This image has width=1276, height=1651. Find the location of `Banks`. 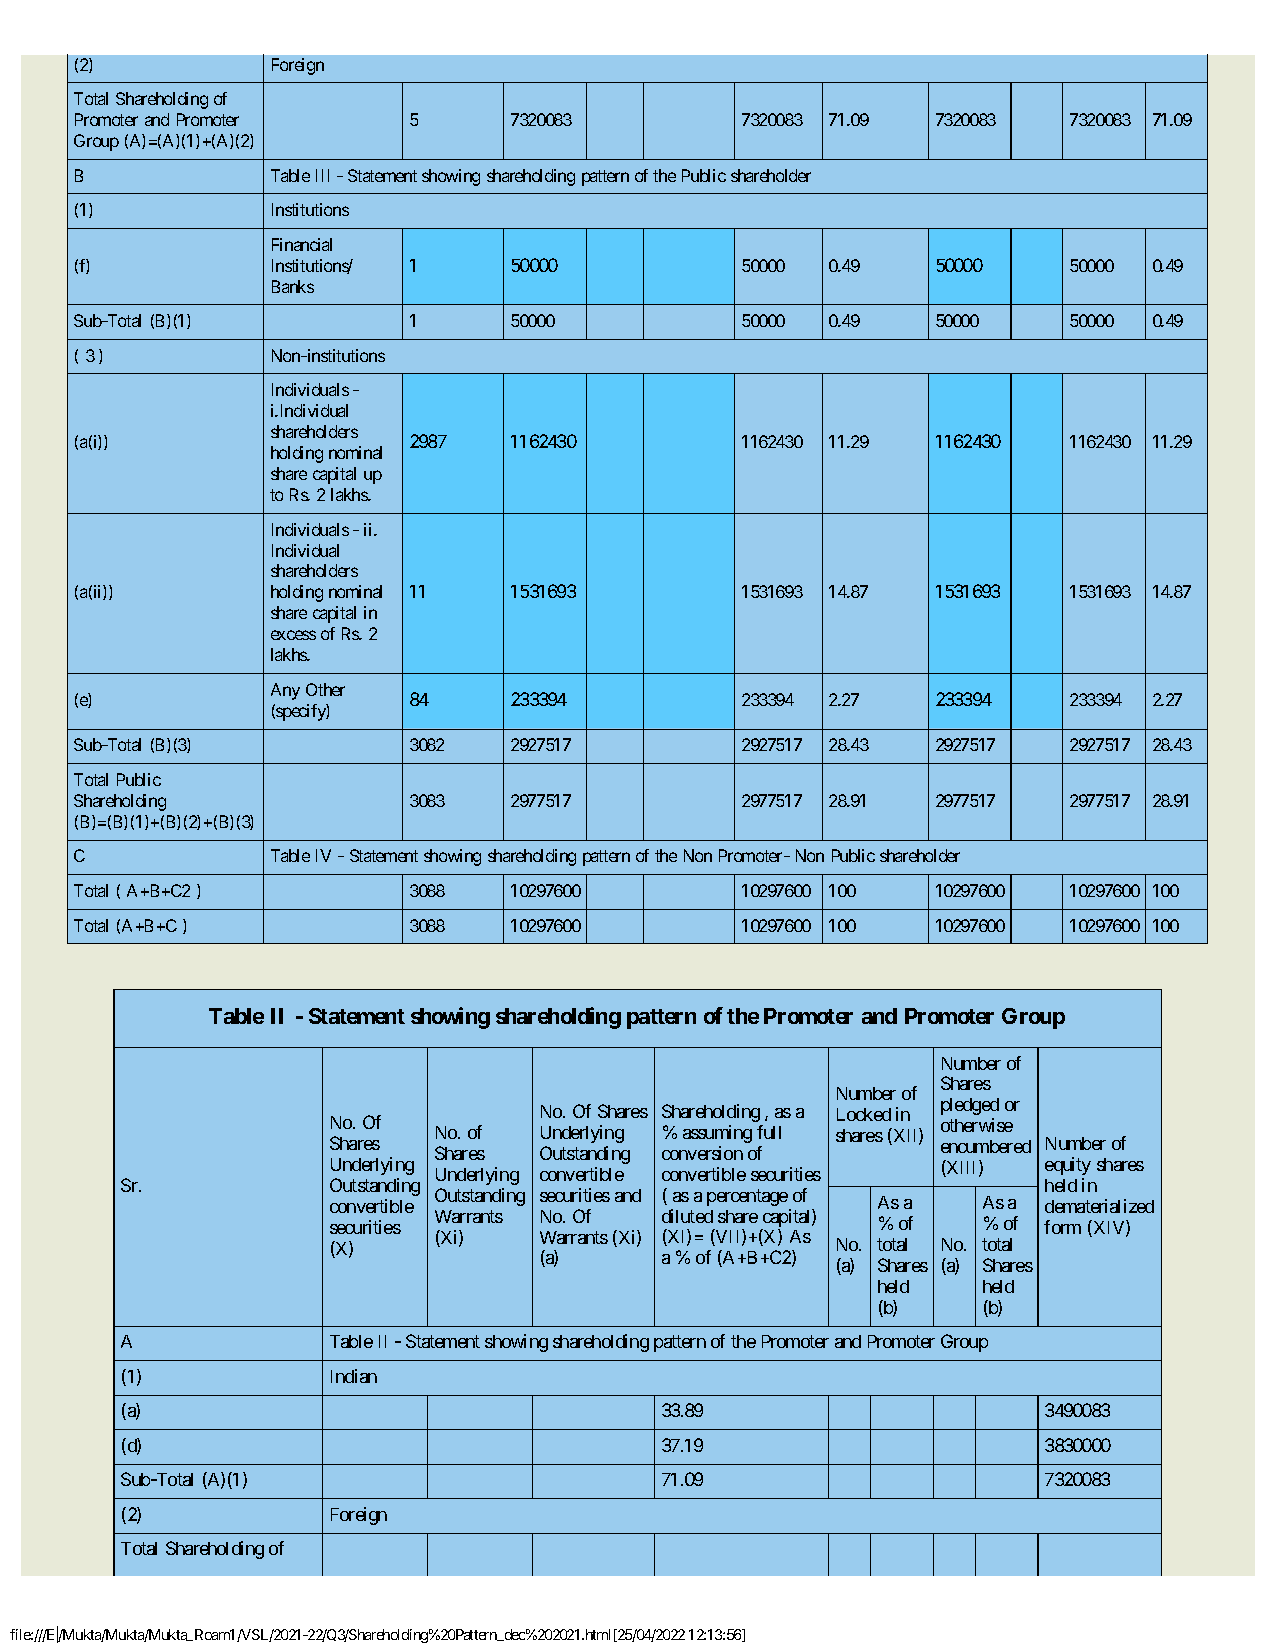

Banks is located at coordinates (293, 286).
